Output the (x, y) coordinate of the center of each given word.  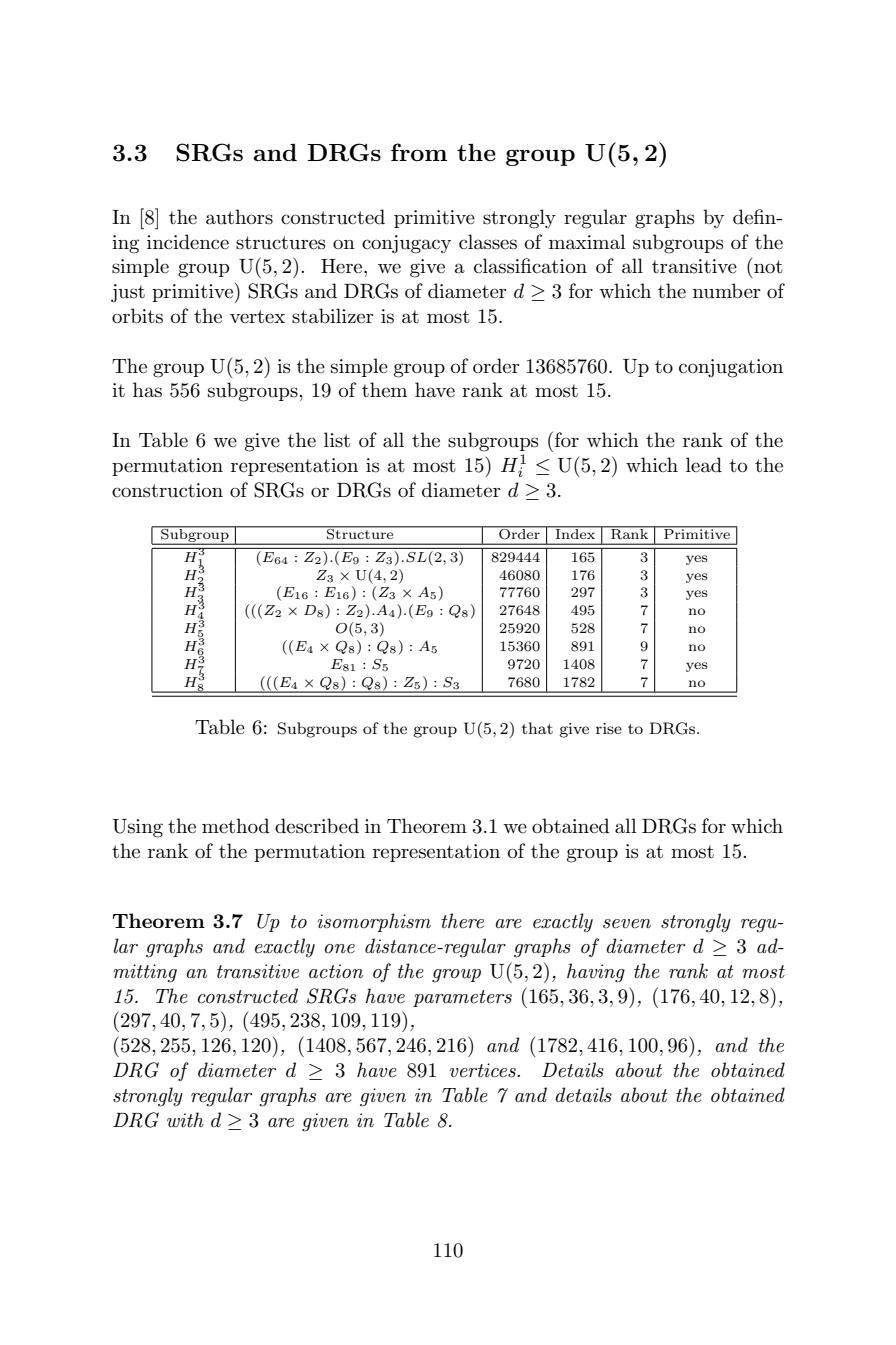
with (185, 1120)
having (596, 973)
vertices (483, 1070)
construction (167, 490)
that (537, 728)
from (419, 152)
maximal (587, 242)
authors (239, 217)
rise (609, 728)
